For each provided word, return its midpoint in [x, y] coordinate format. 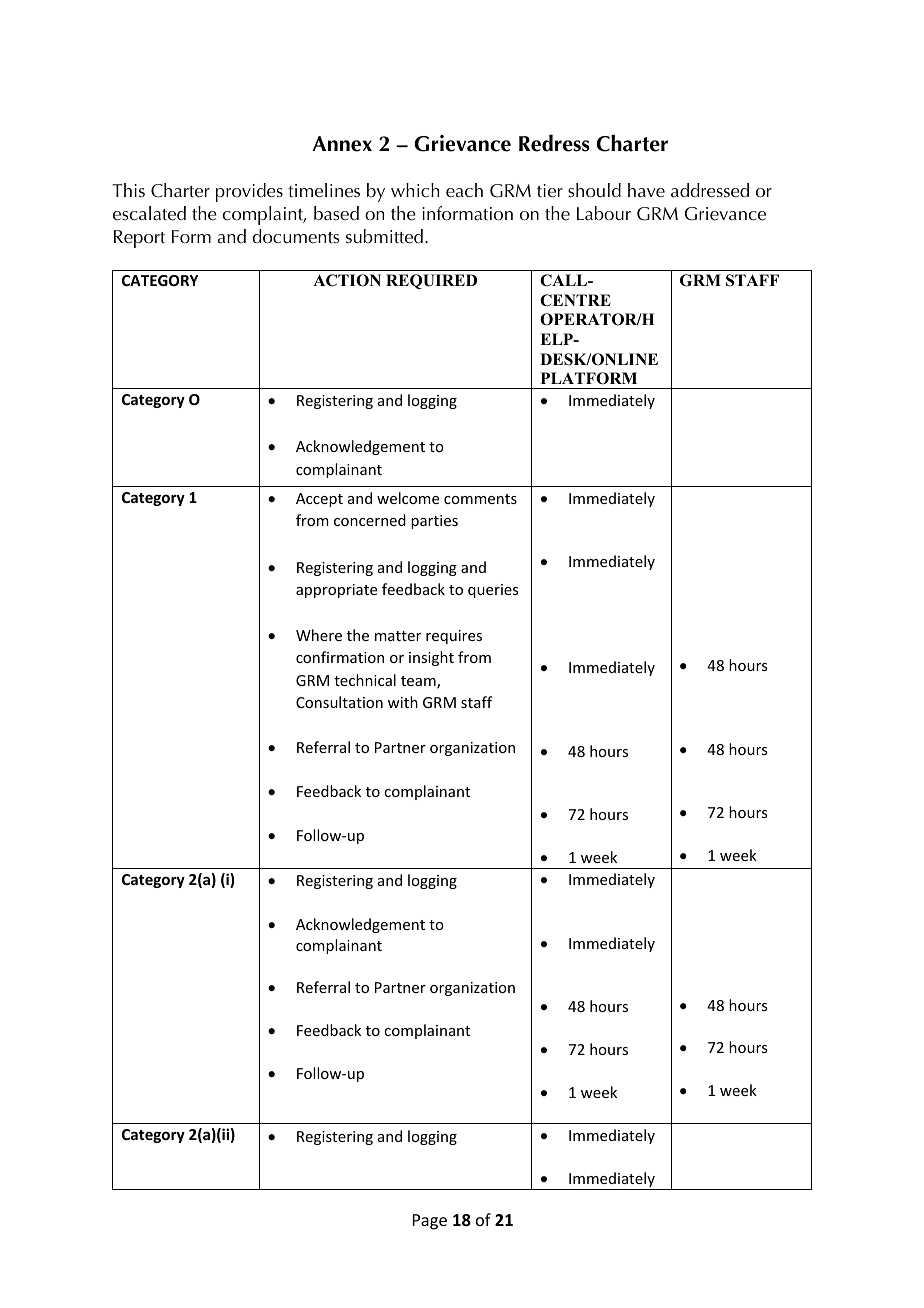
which [415, 190]
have [646, 190]
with [403, 702]
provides [249, 192]
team [419, 682]
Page [430, 1222]
